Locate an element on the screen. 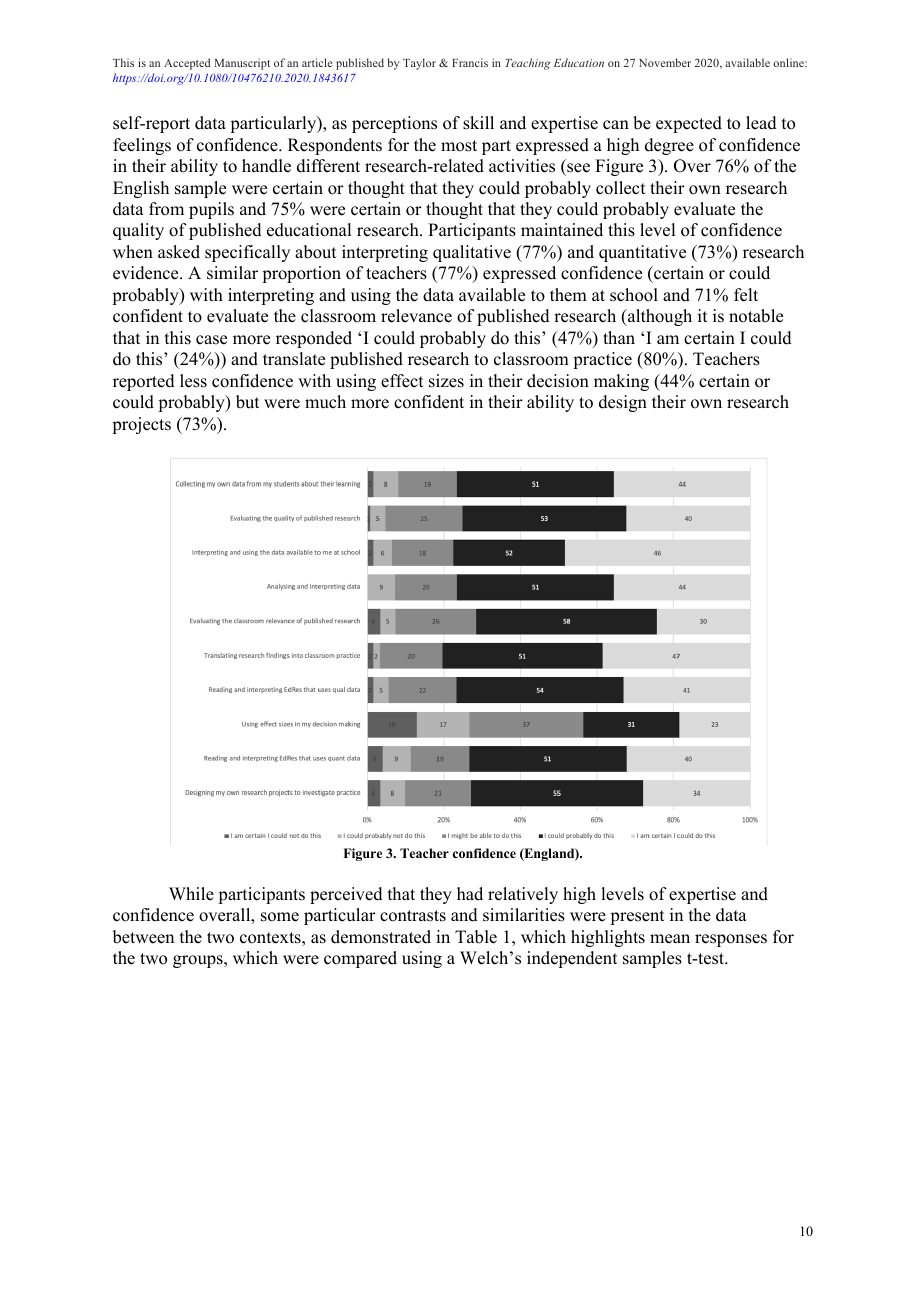 This screenshot has height=1308, width=924. While is located at coordinates (191, 894).
